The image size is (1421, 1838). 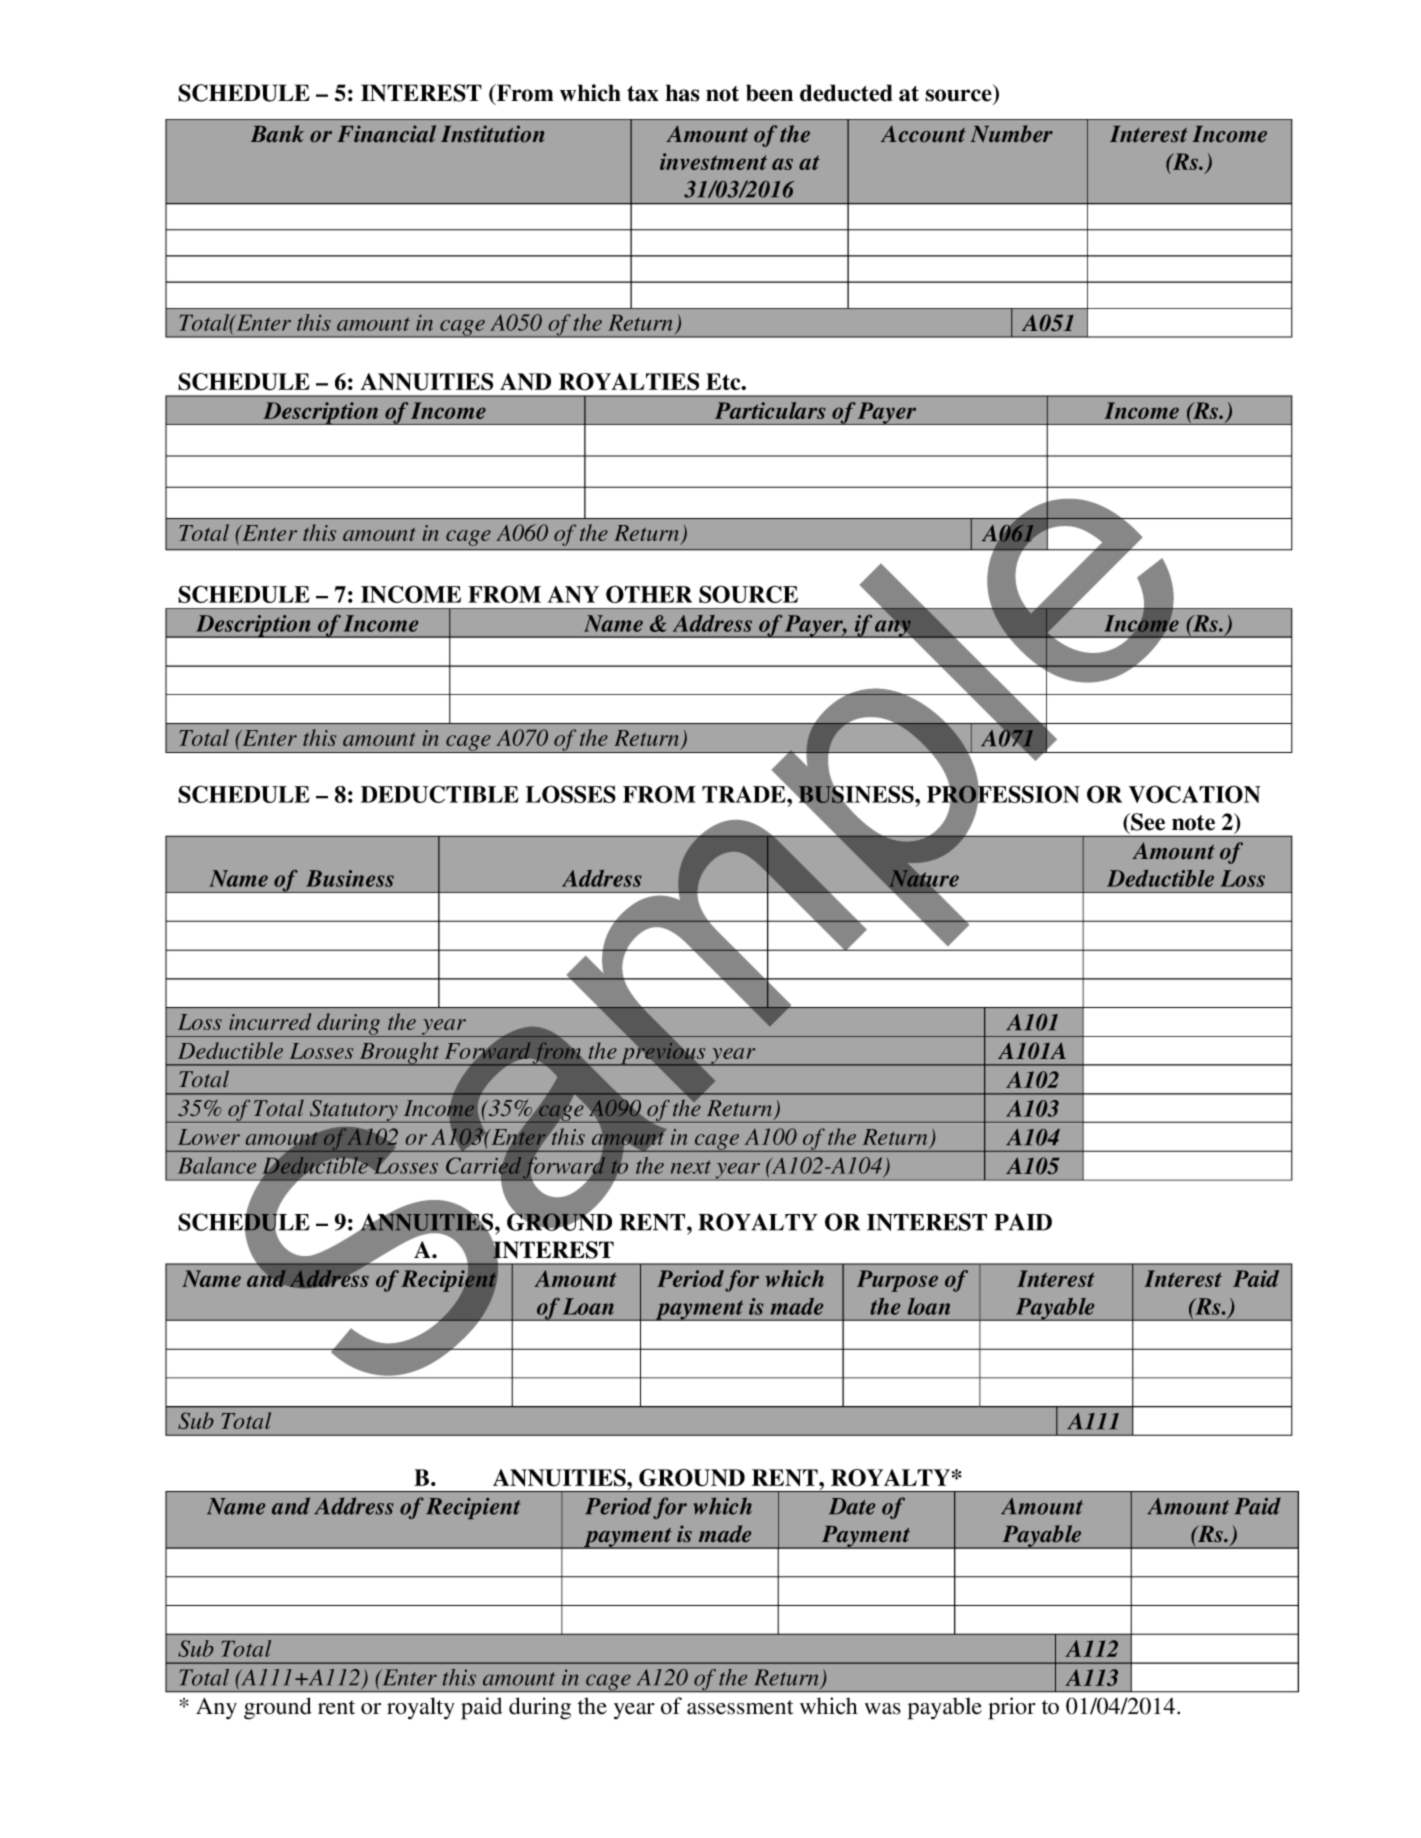 What do you see at coordinates (649, 594) in the page?
I see `OTHER` at bounding box center [649, 594].
